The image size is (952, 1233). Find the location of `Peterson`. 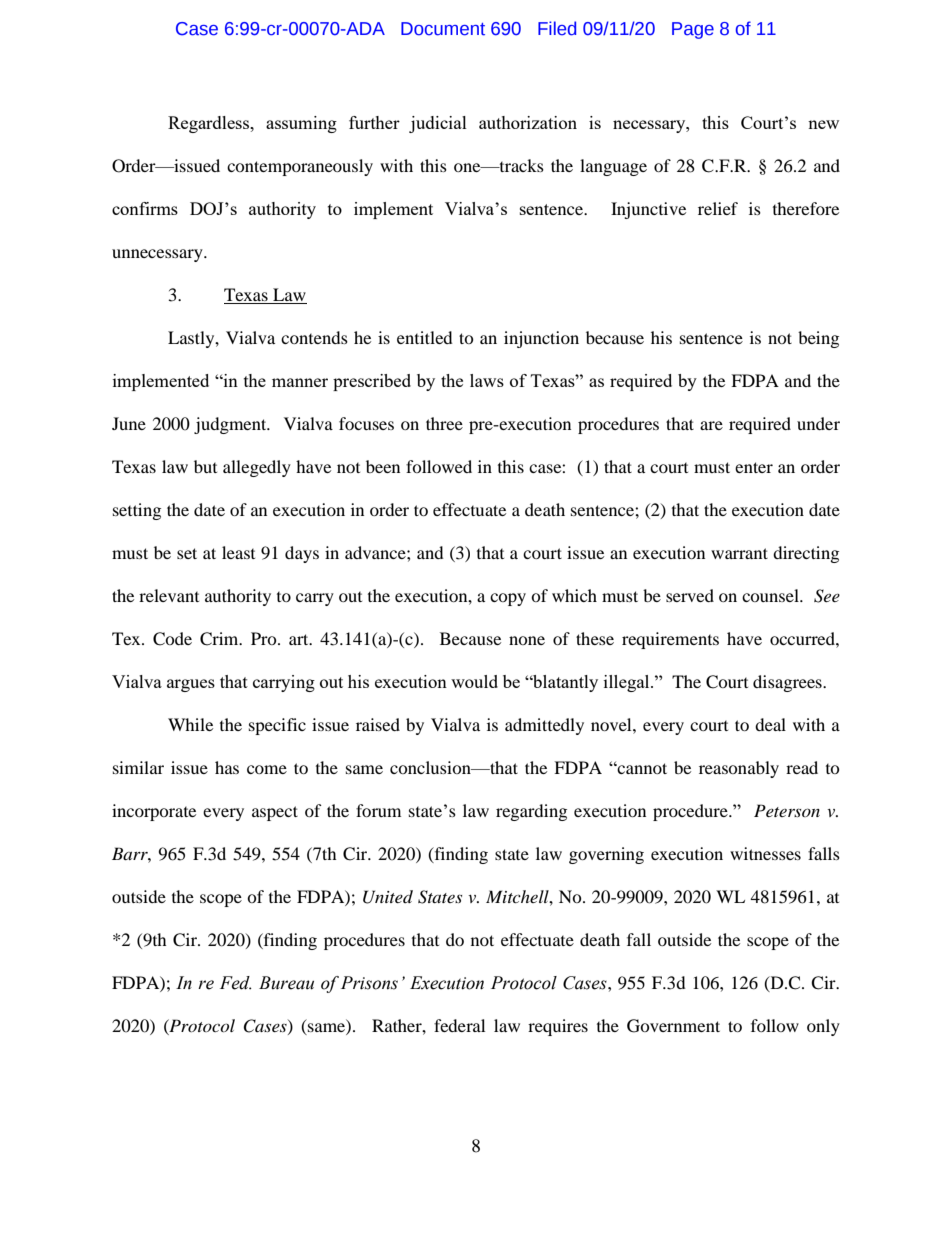

Peterson is located at coordinates (787, 810).
